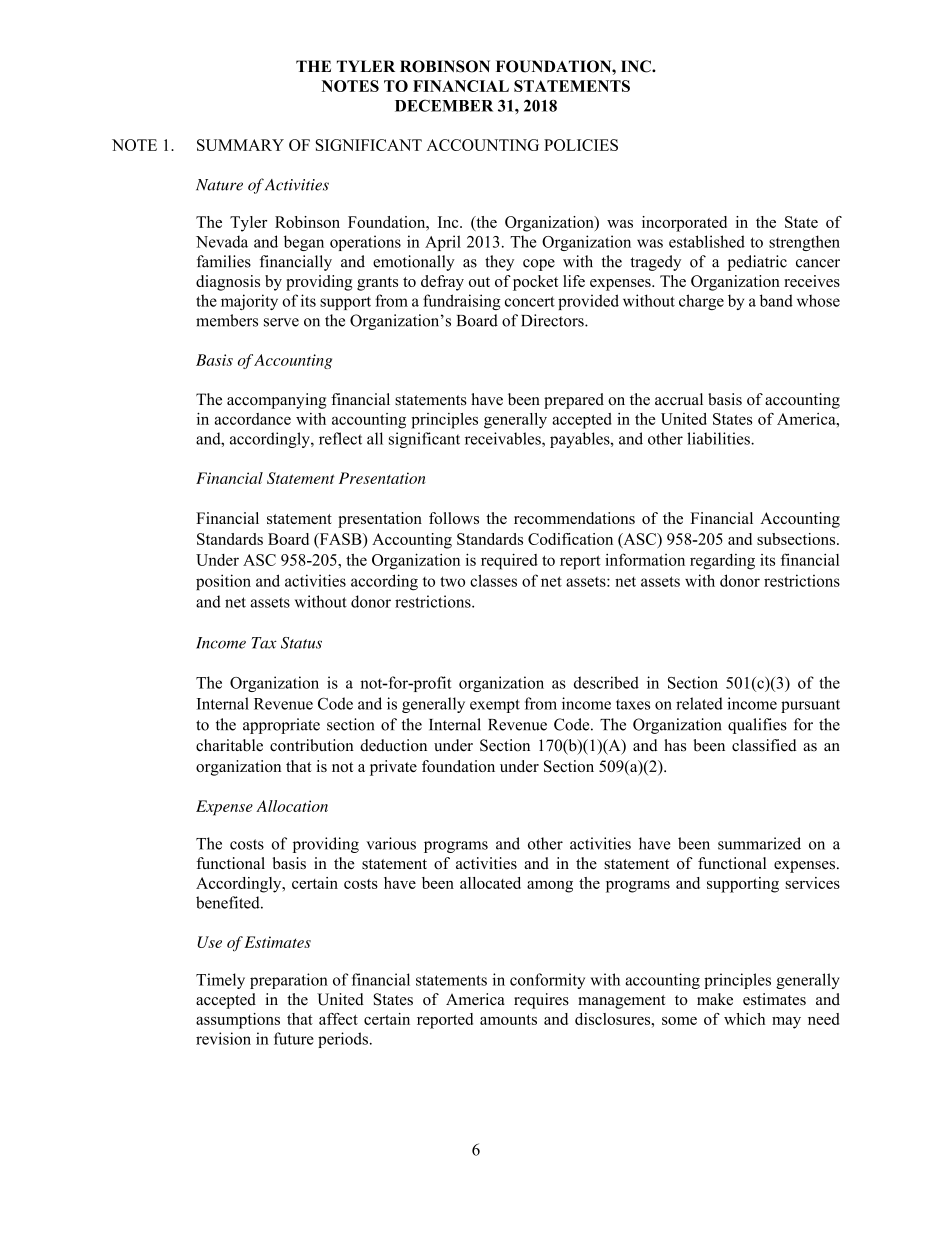 Image resolution: width=952 pixels, height=1233 pixels. What do you see at coordinates (294, 1038) in the screenshot?
I see `future` at bounding box center [294, 1038].
